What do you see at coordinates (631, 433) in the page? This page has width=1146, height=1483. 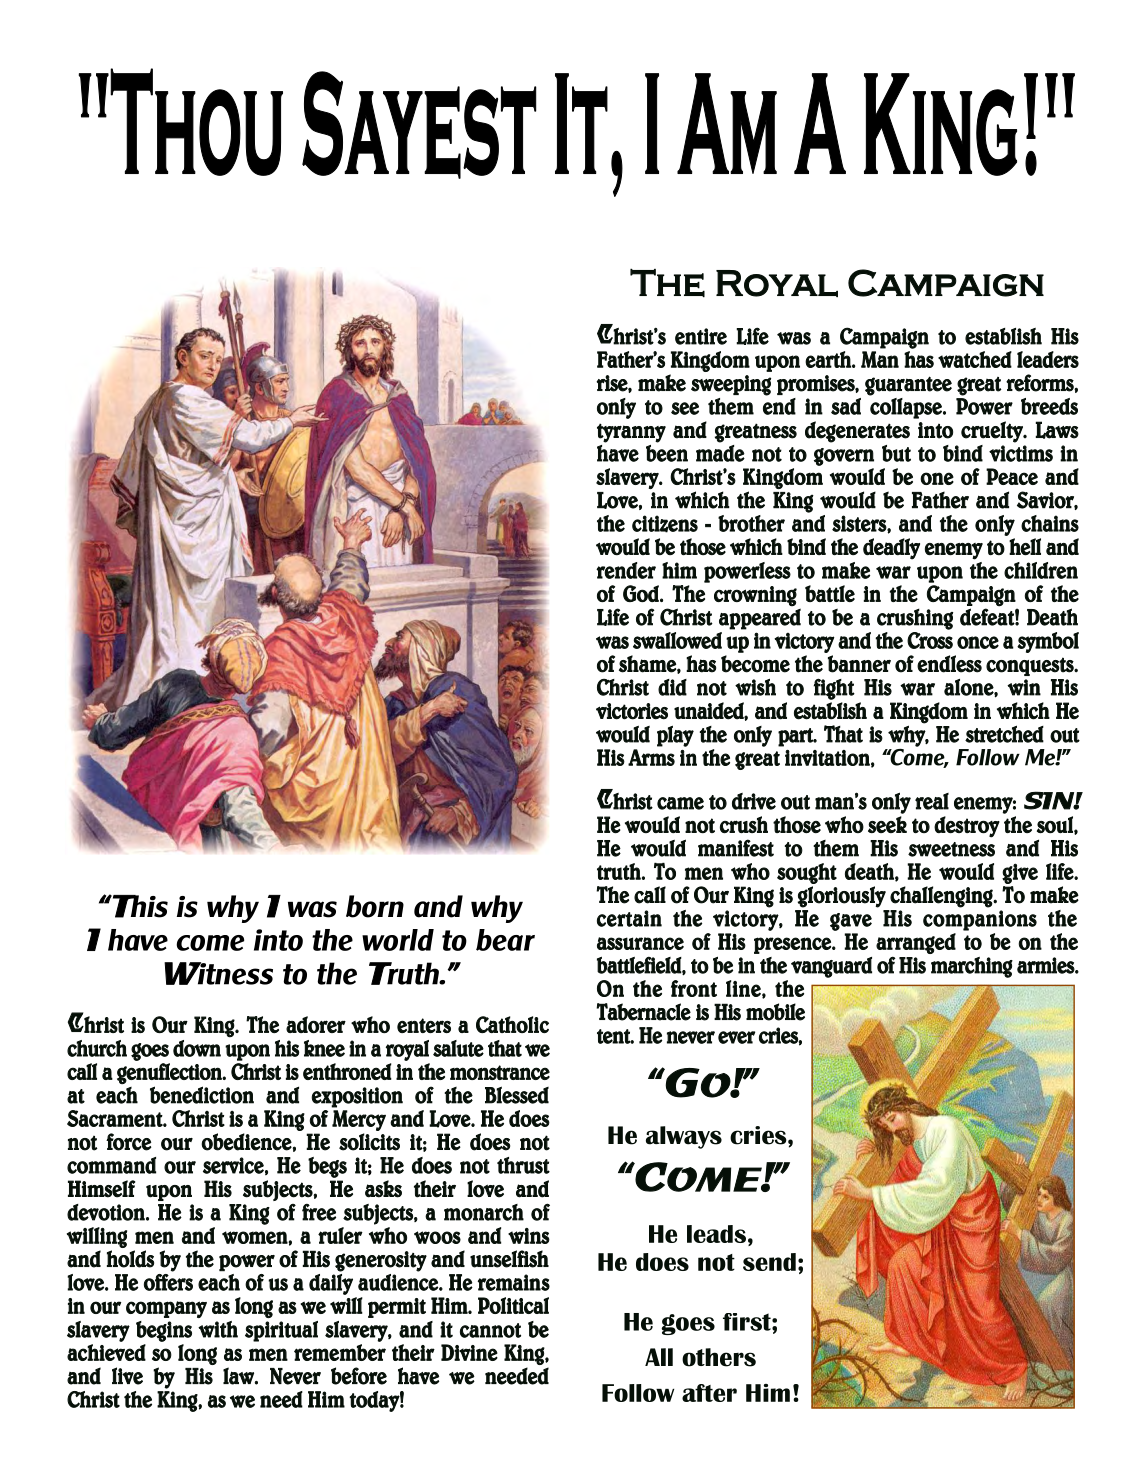 I see `tyranny` at bounding box center [631, 433].
